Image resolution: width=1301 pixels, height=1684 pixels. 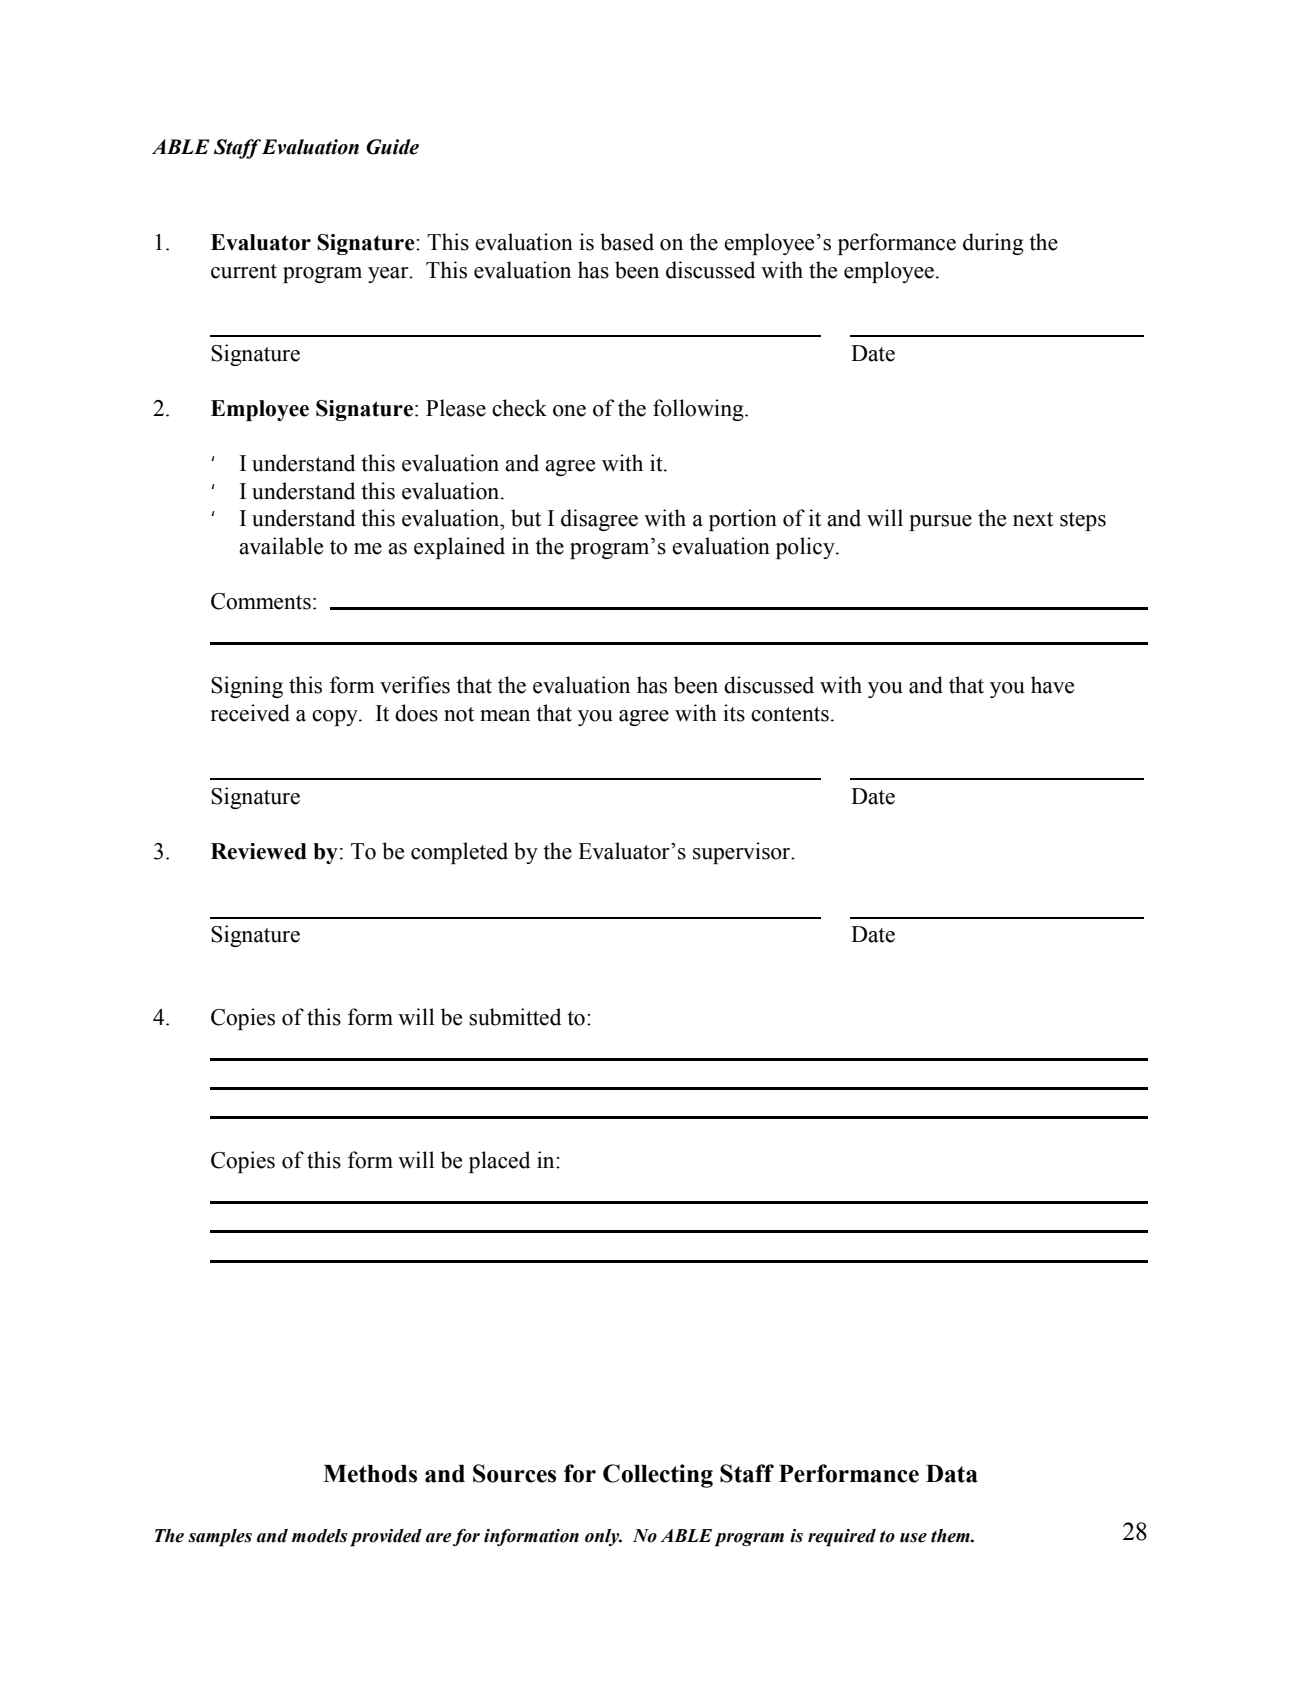 I want to click on Comments, so click(x=261, y=601).
